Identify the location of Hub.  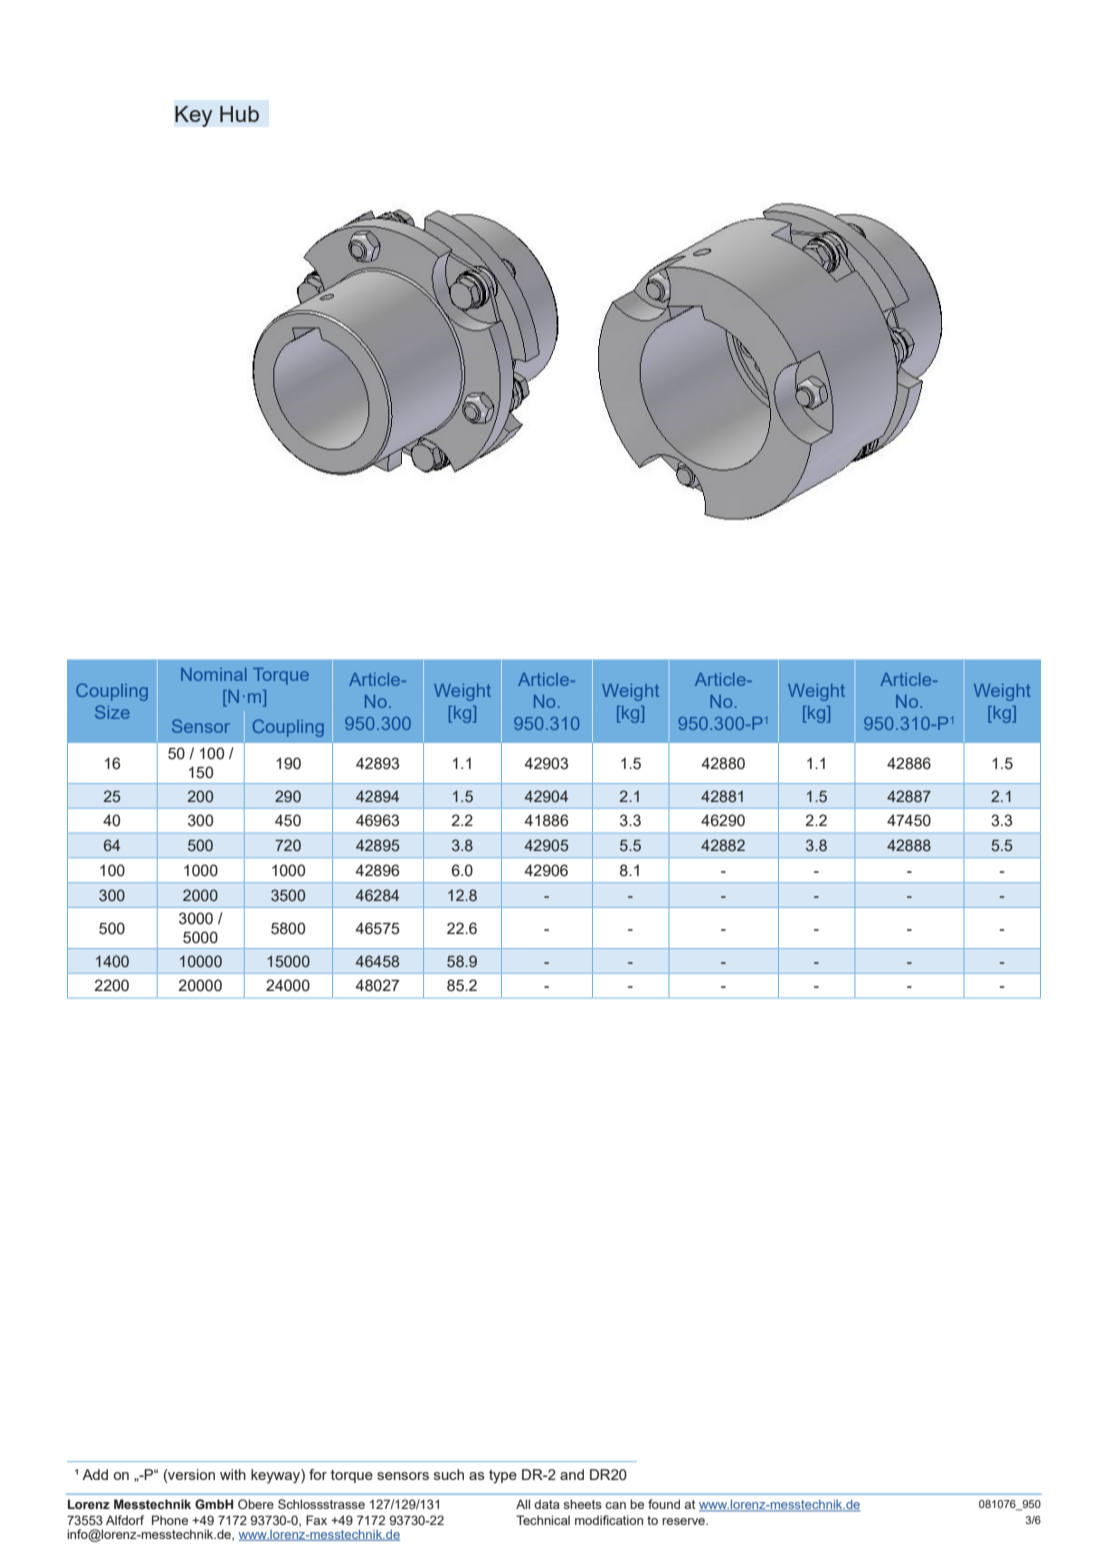
(239, 114).
